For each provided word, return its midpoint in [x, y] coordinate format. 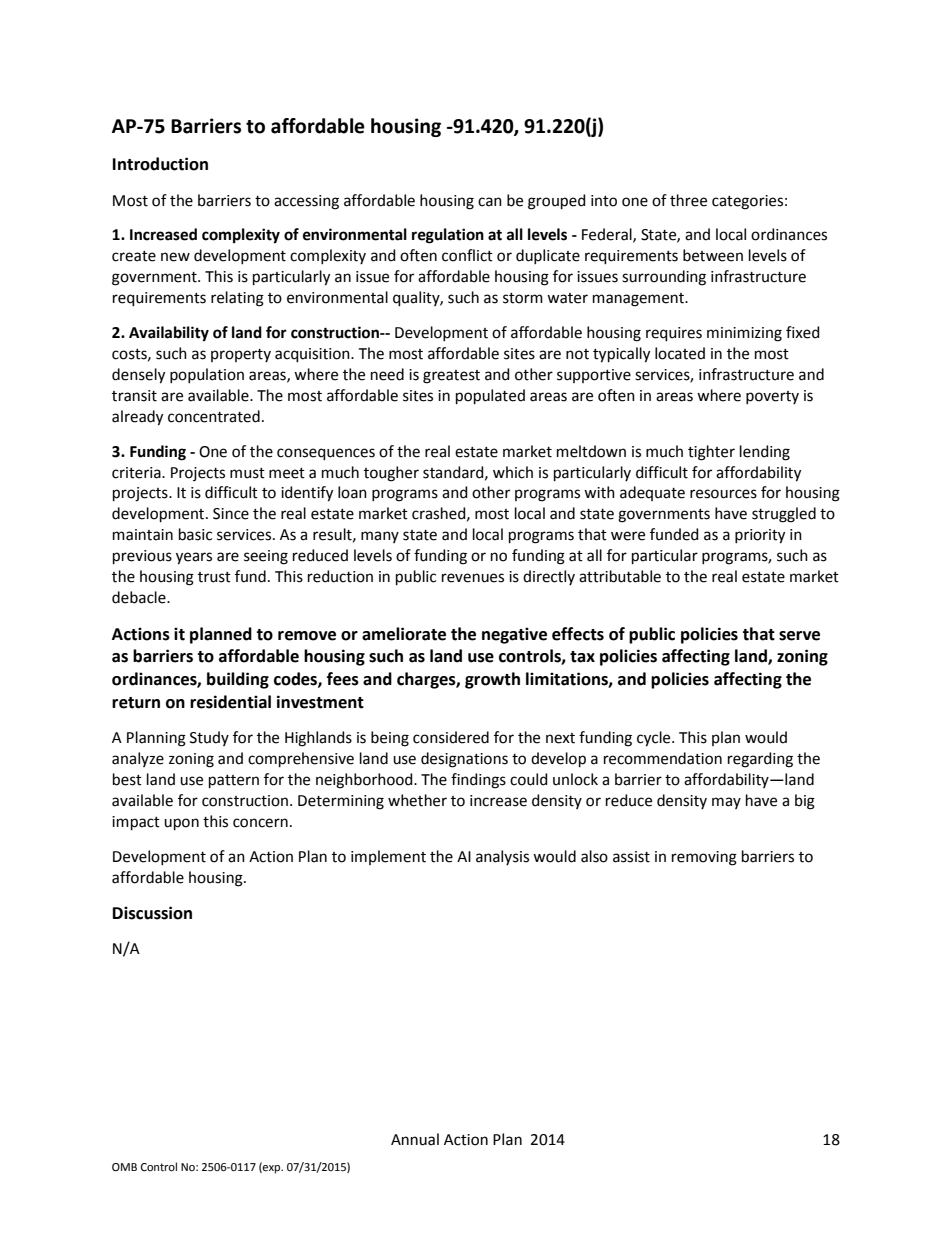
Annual [415, 1139]
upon [181, 824]
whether [417, 800]
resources [723, 494]
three [688, 200]
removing [704, 858]
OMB [124, 1167]
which [513, 472]
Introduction [160, 164]
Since [231, 514]
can [490, 202]
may [726, 803]
